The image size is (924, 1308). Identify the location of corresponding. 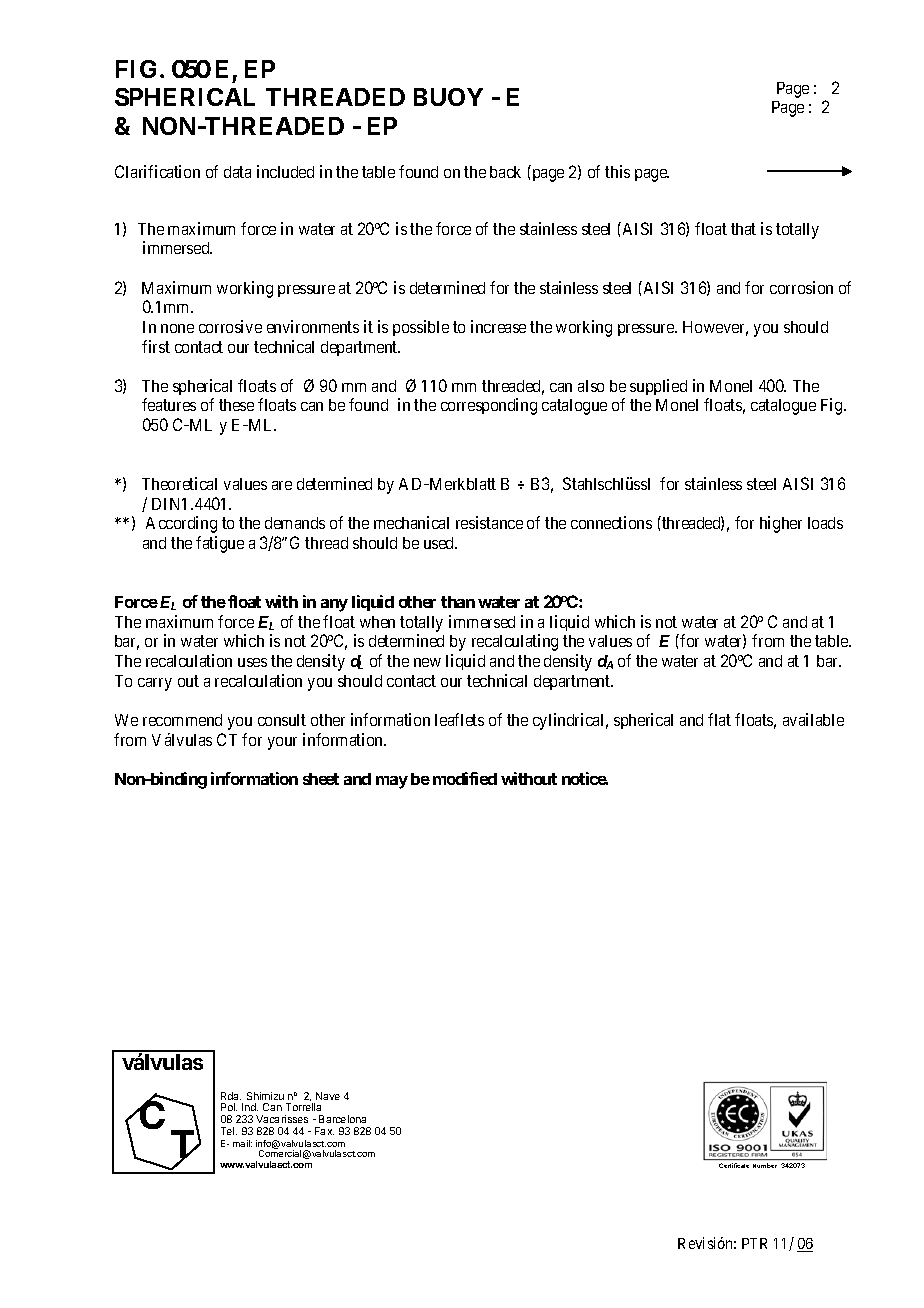
(489, 406).
